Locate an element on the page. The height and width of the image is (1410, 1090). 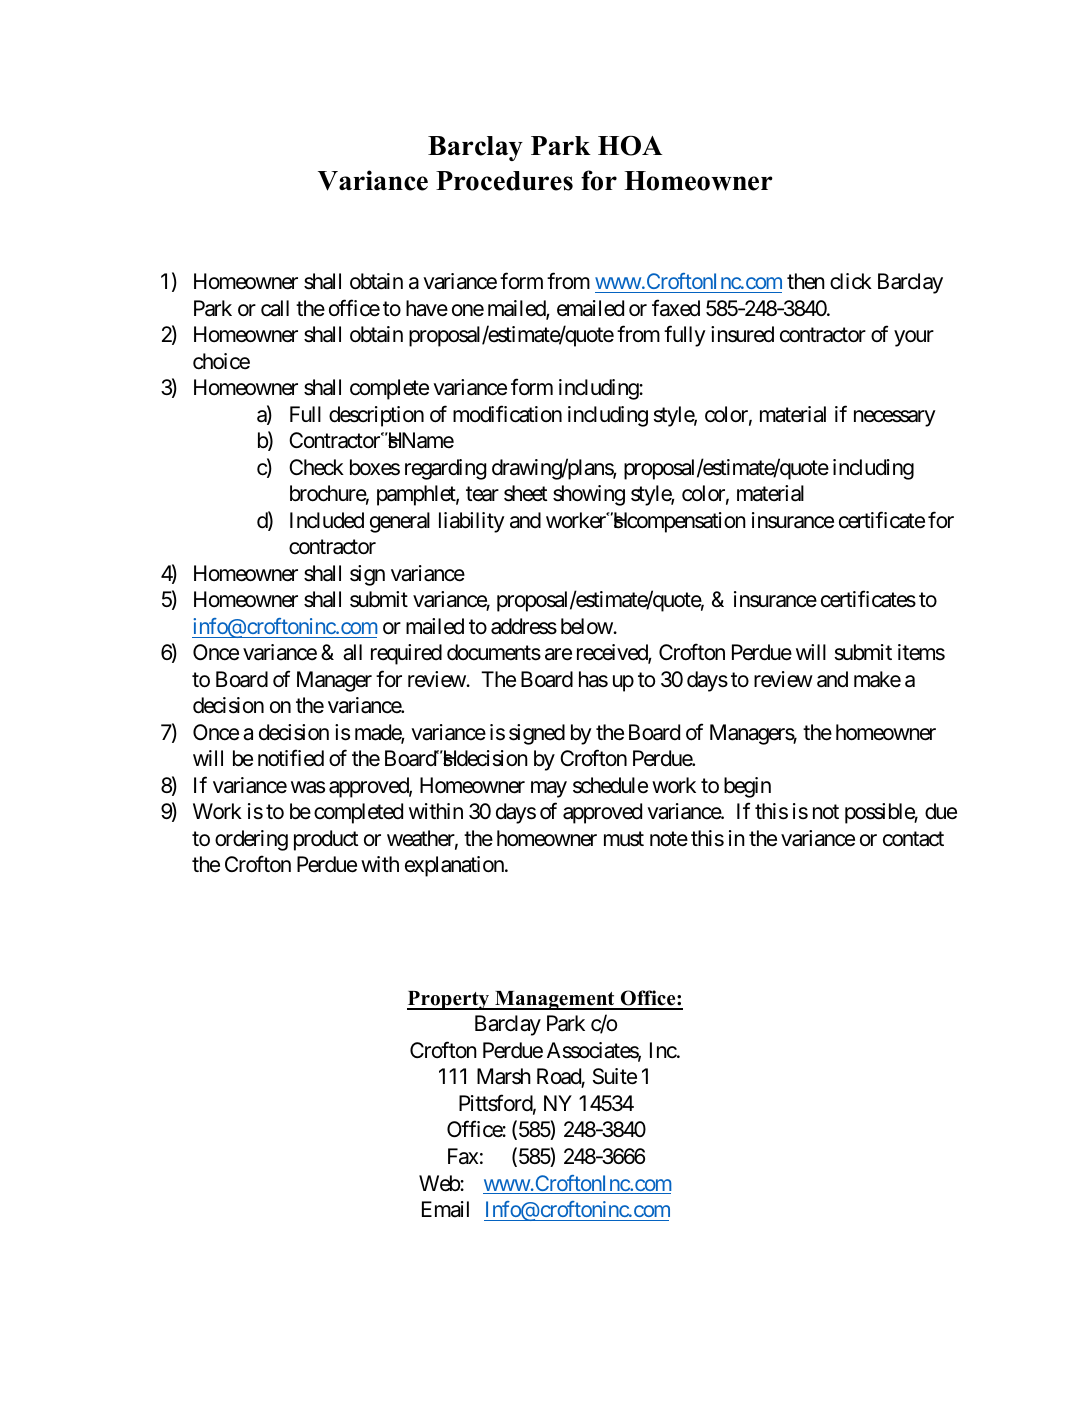
begin is located at coordinates (747, 787).
